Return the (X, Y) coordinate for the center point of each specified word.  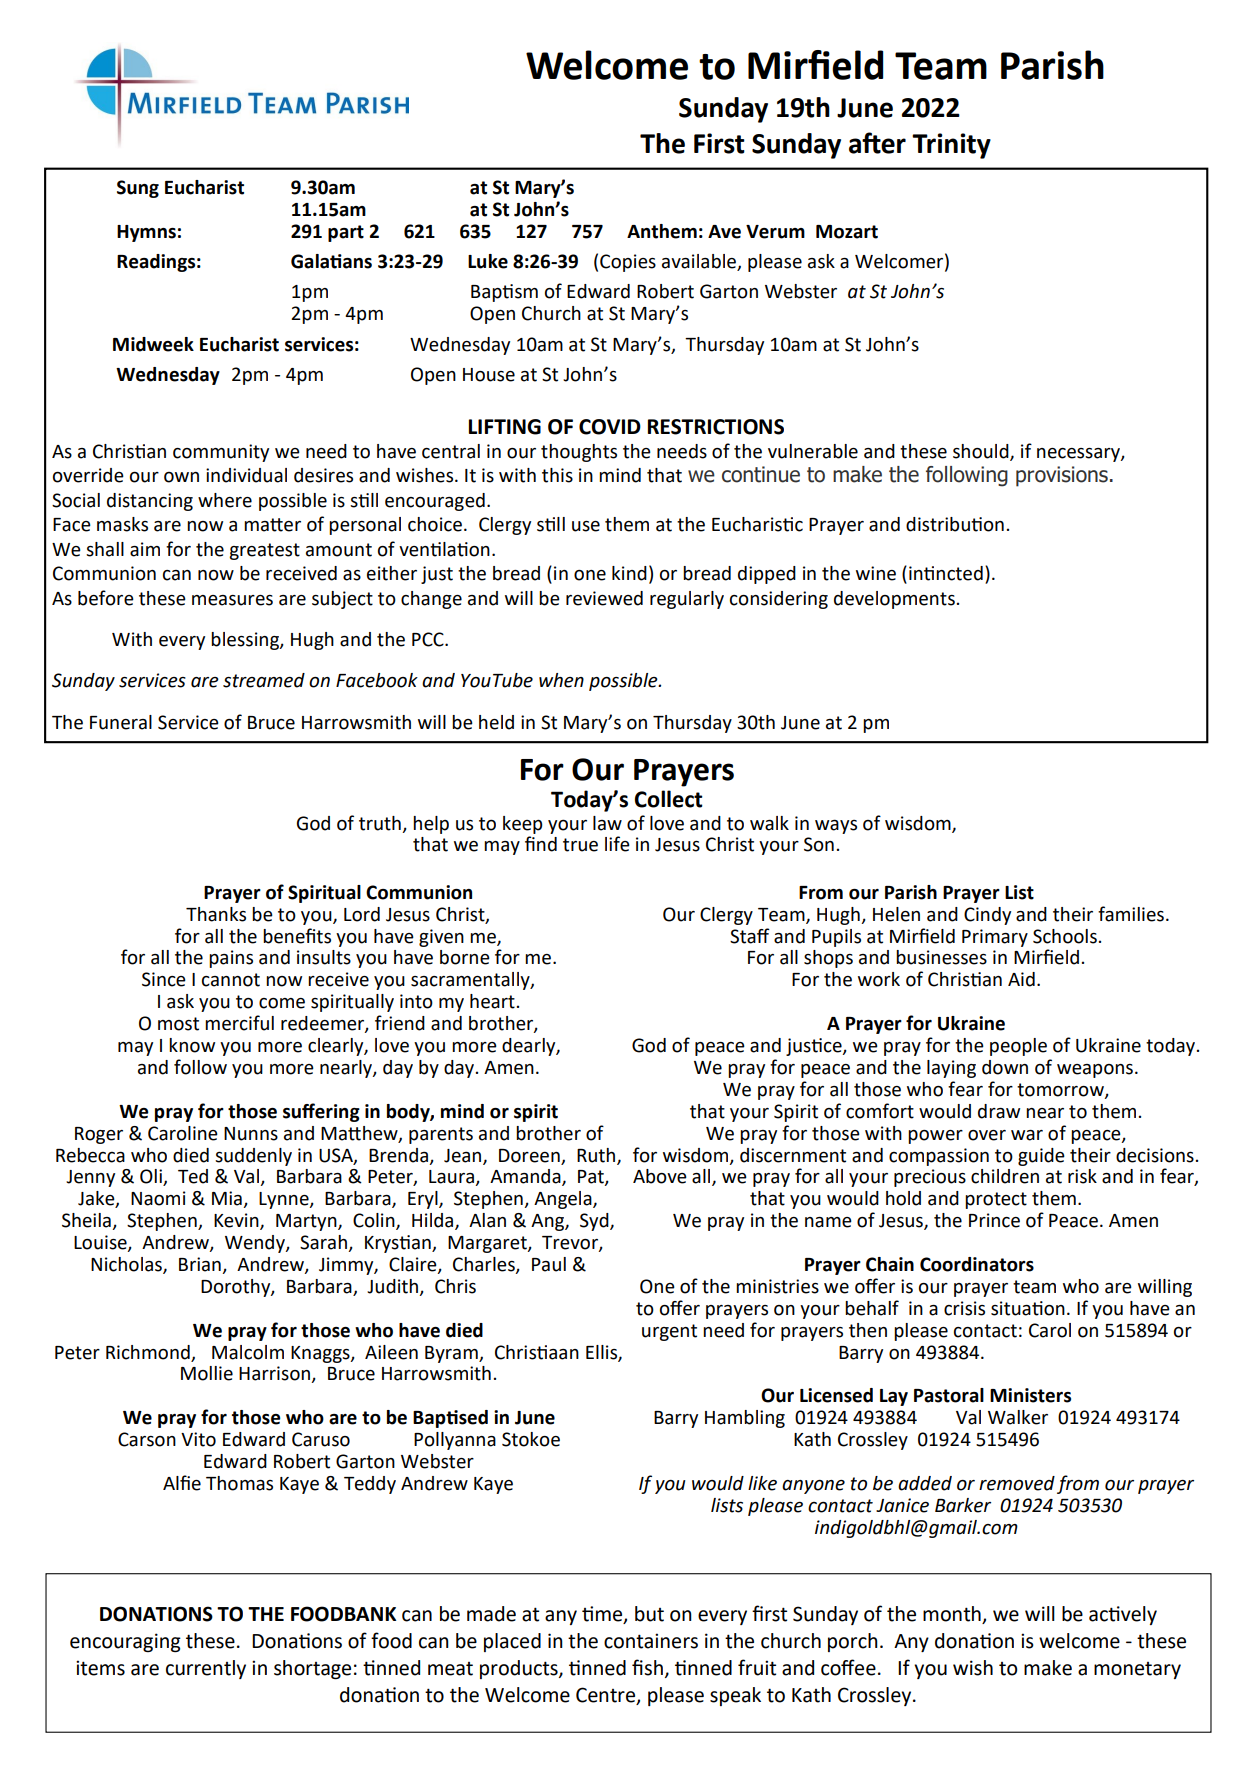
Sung (138, 189)
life (617, 844)
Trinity (951, 146)
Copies (628, 263)
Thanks (216, 914)
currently (206, 1669)
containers (651, 1641)
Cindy (987, 916)
